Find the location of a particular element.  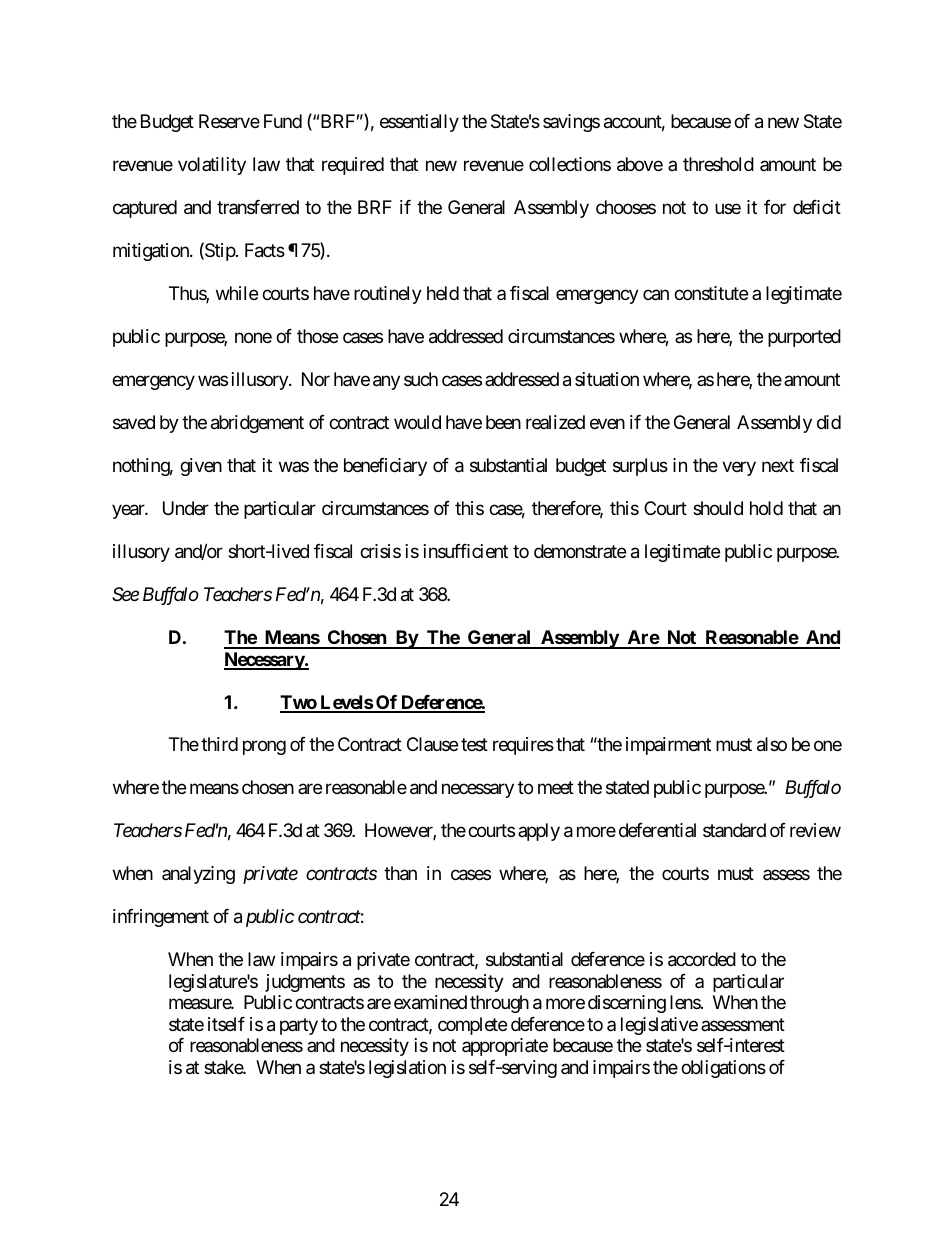

See is located at coordinates (125, 594).
